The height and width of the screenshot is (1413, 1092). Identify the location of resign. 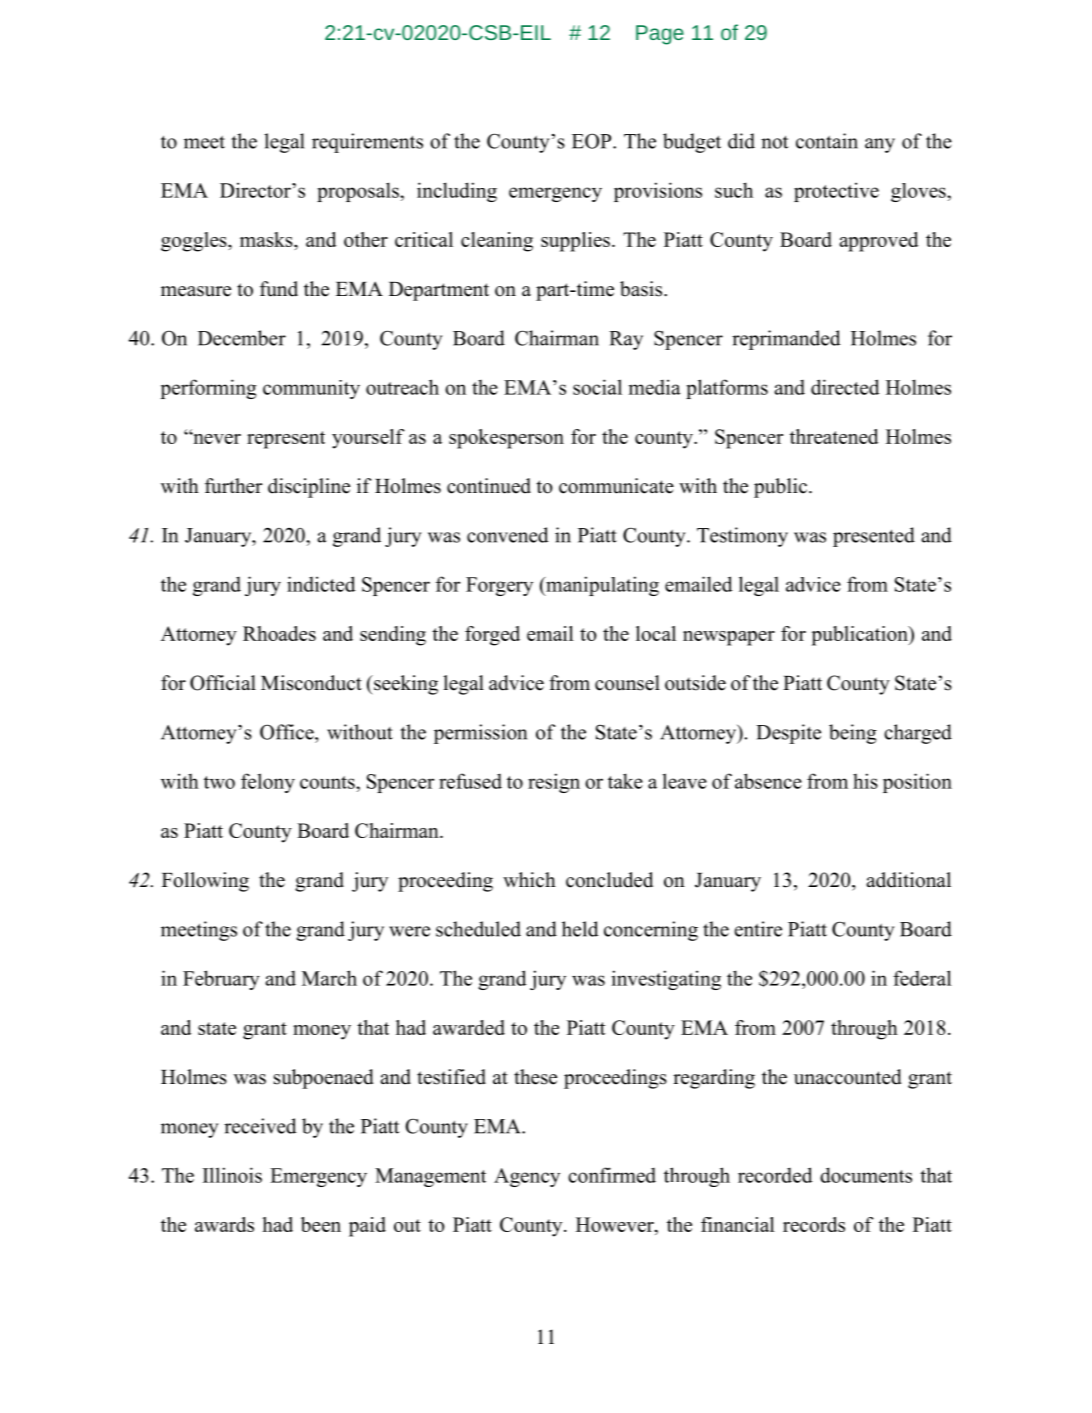
(554, 783).
